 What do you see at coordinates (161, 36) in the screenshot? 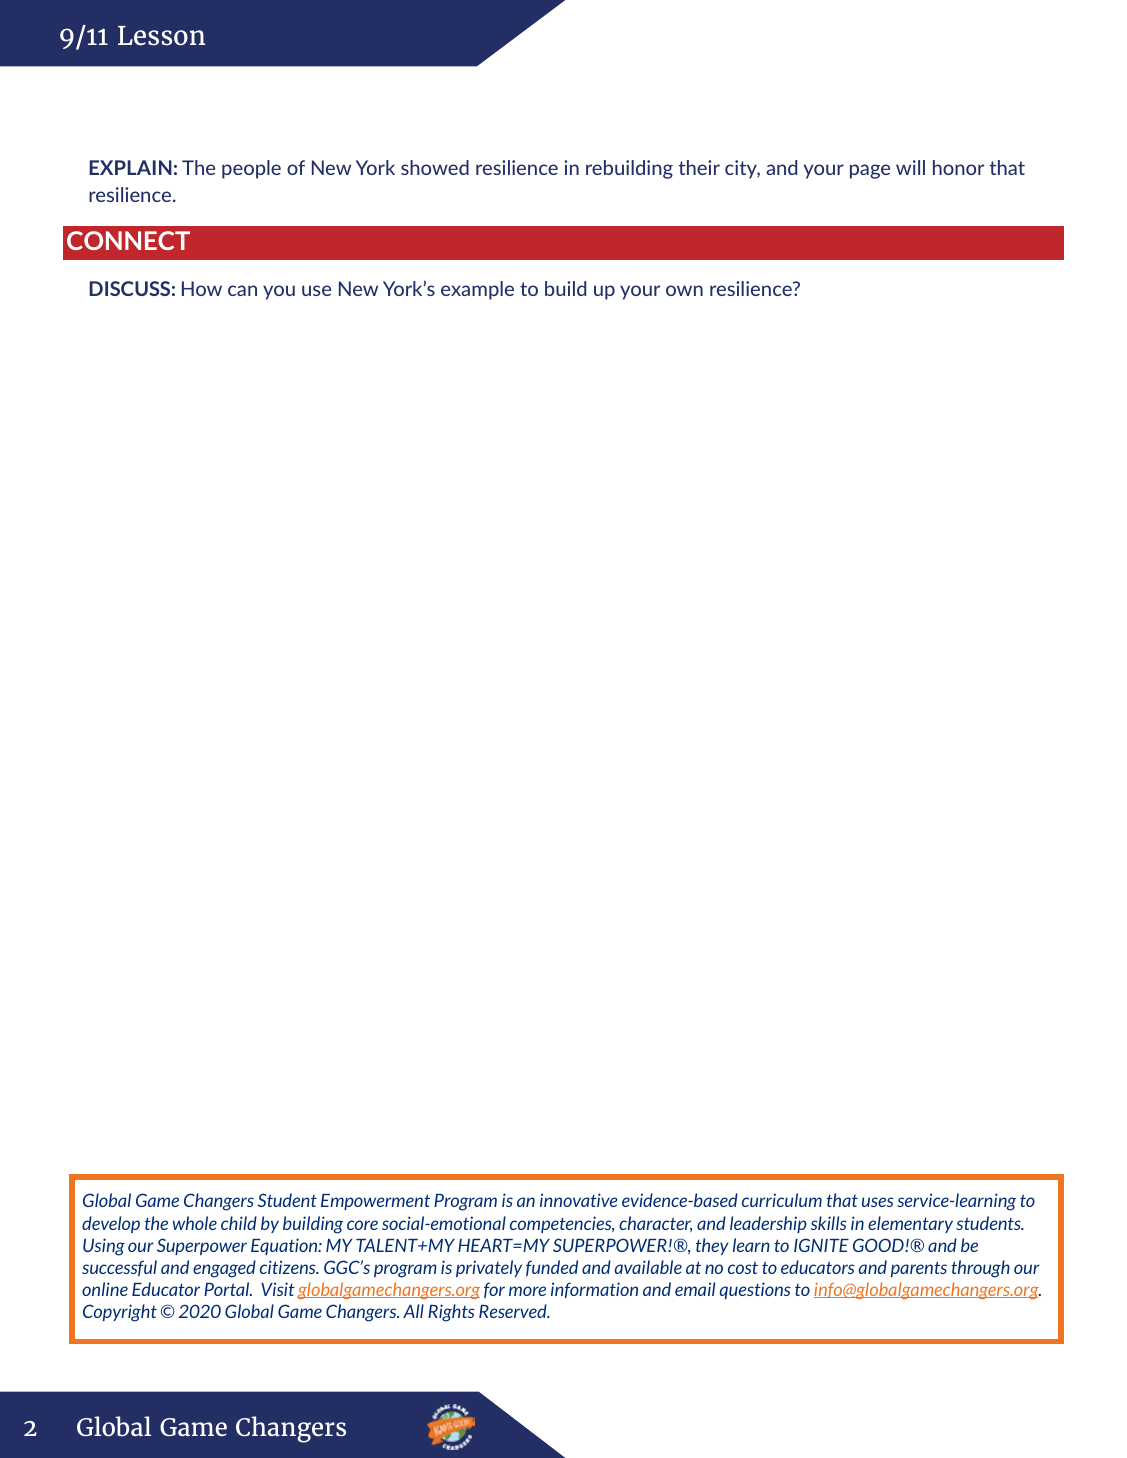
I see `Lesson` at bounding box center [161, 36].
